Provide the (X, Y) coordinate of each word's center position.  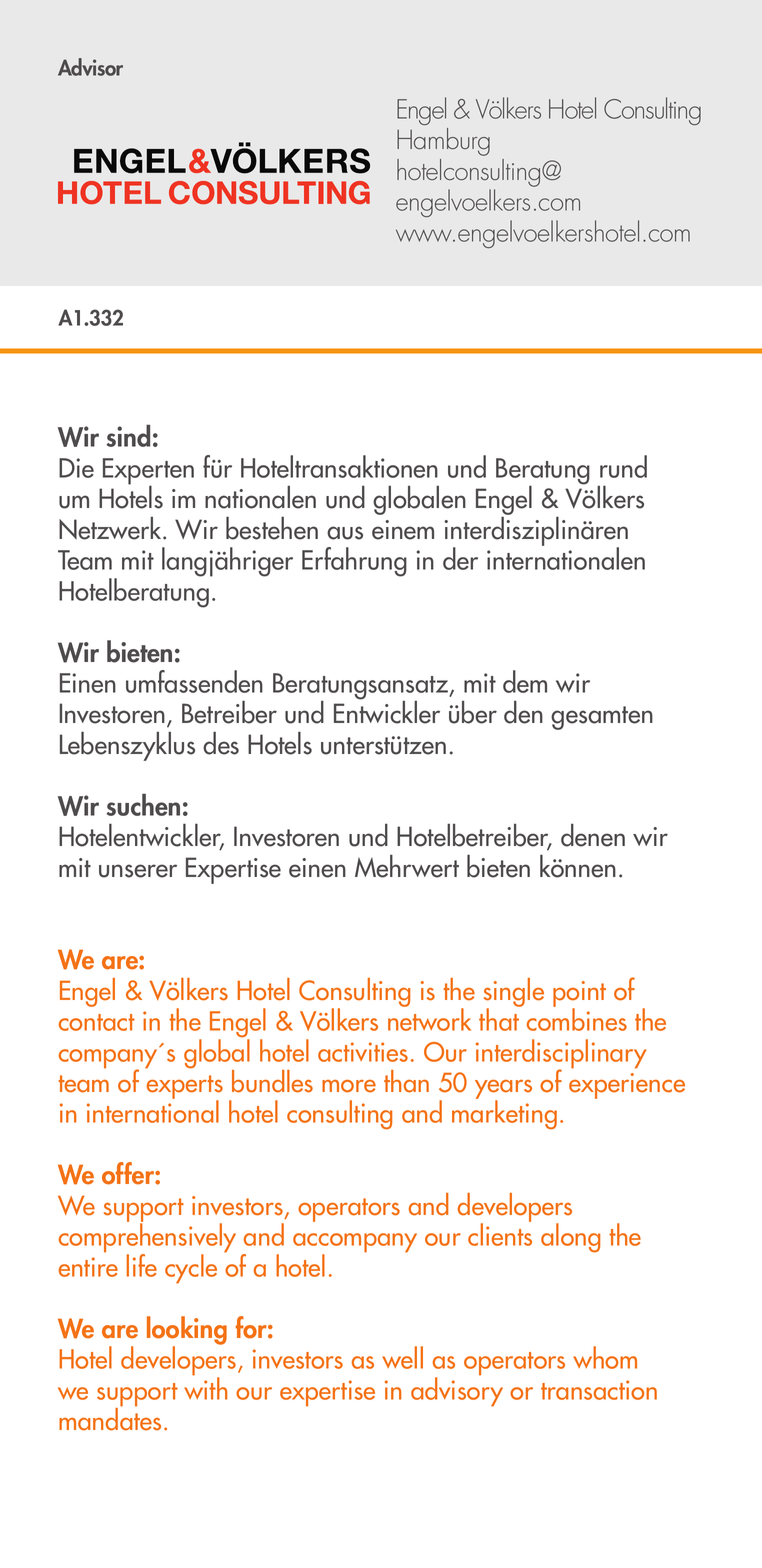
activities (363, 1052)
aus (345, 533)
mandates (110, 1418)
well (402, 1357)
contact (97, 1022)
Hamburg (443, 142)
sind (128, 436)
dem (525, 681)
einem (403, 530)
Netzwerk (111, 528)
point (579, 995)
